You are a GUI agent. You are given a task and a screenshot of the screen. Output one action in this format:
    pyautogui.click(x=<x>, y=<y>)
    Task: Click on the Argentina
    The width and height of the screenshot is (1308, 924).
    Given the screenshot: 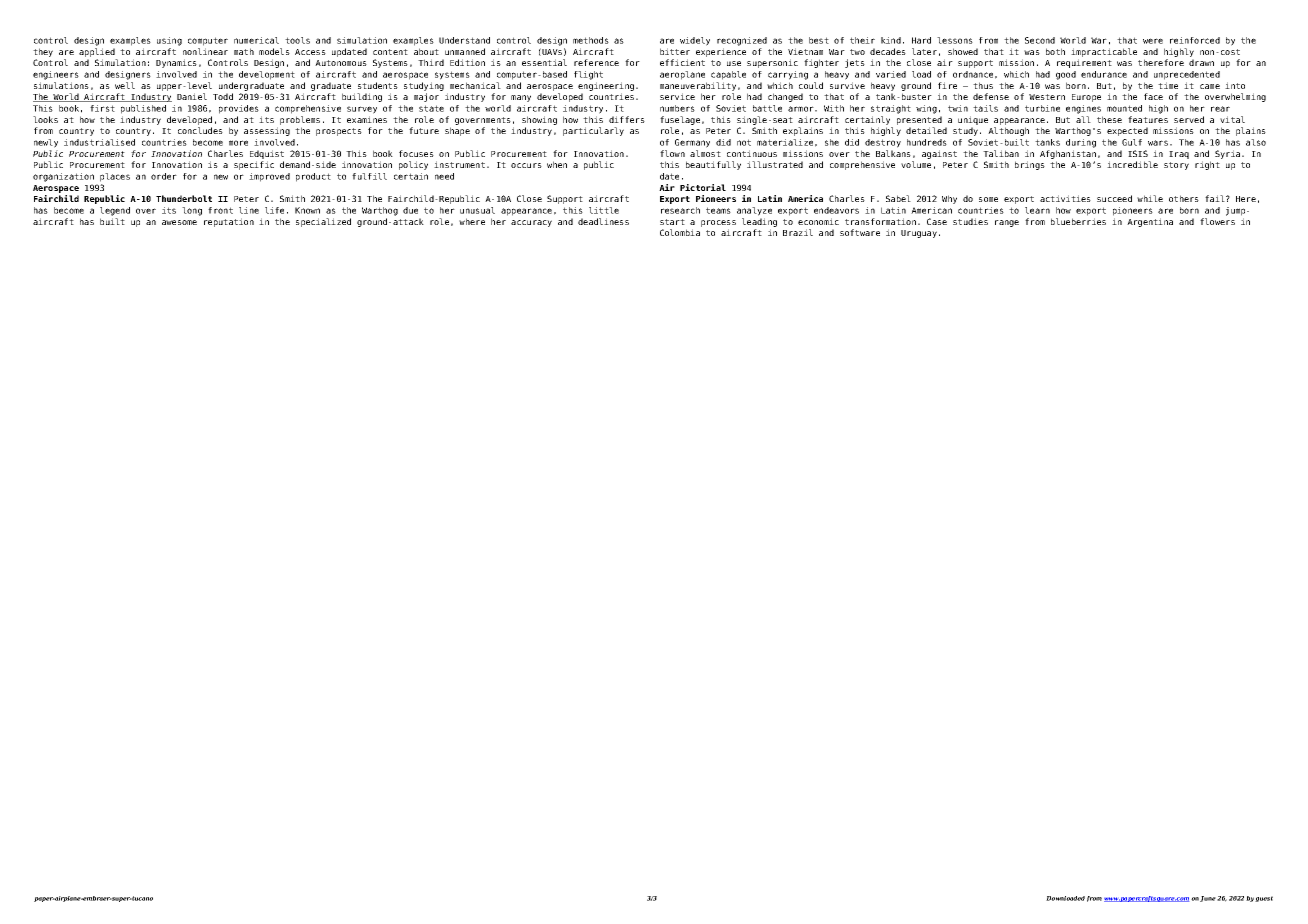 What is the action you would take?
    pyautogui.click(x=1150, y=222)
